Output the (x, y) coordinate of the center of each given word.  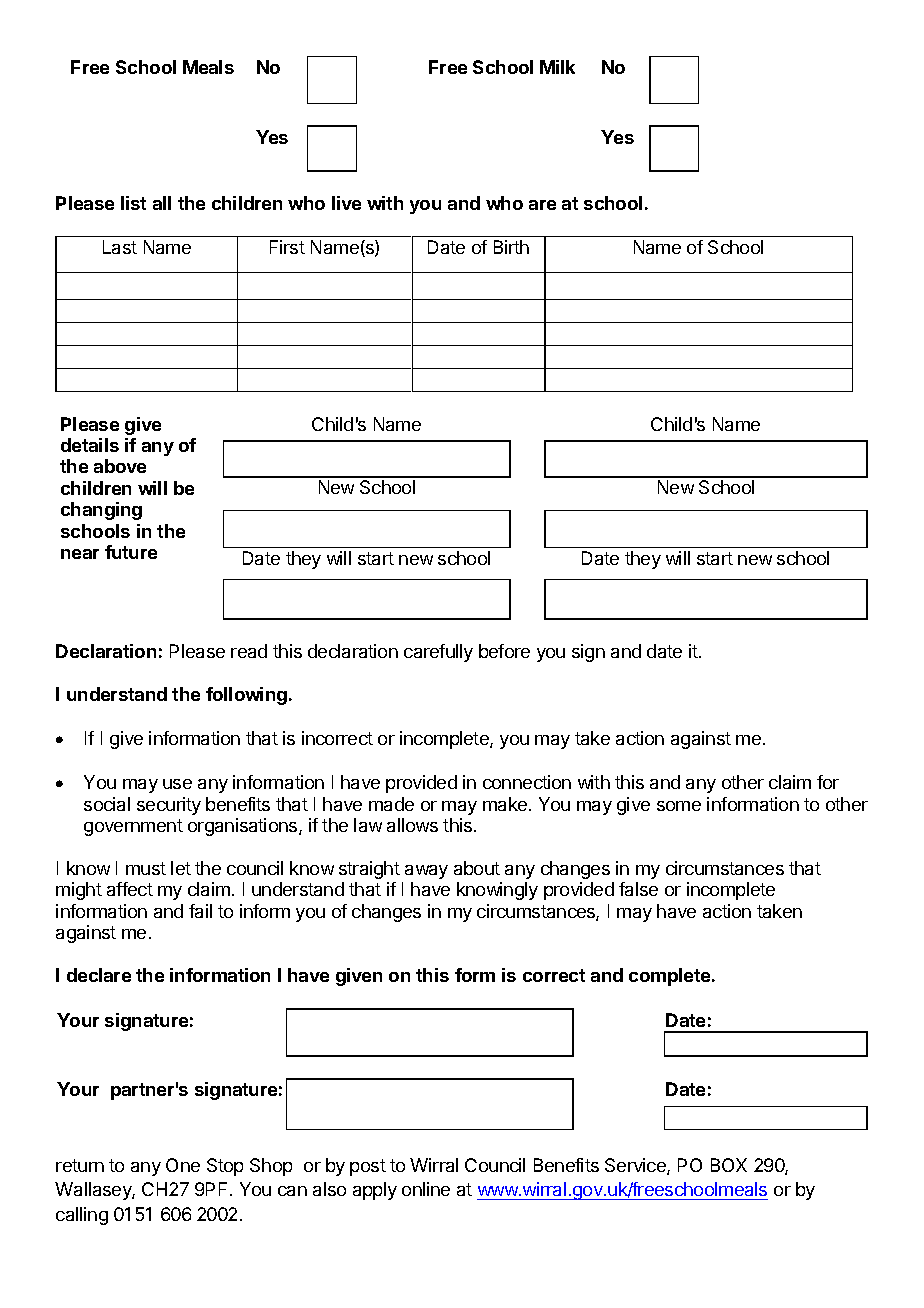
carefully (438, 653)
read (249, 651)
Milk (557, 67)
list (133, 203)
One (183, 1165)
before (504, 651)
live (346, 203)
